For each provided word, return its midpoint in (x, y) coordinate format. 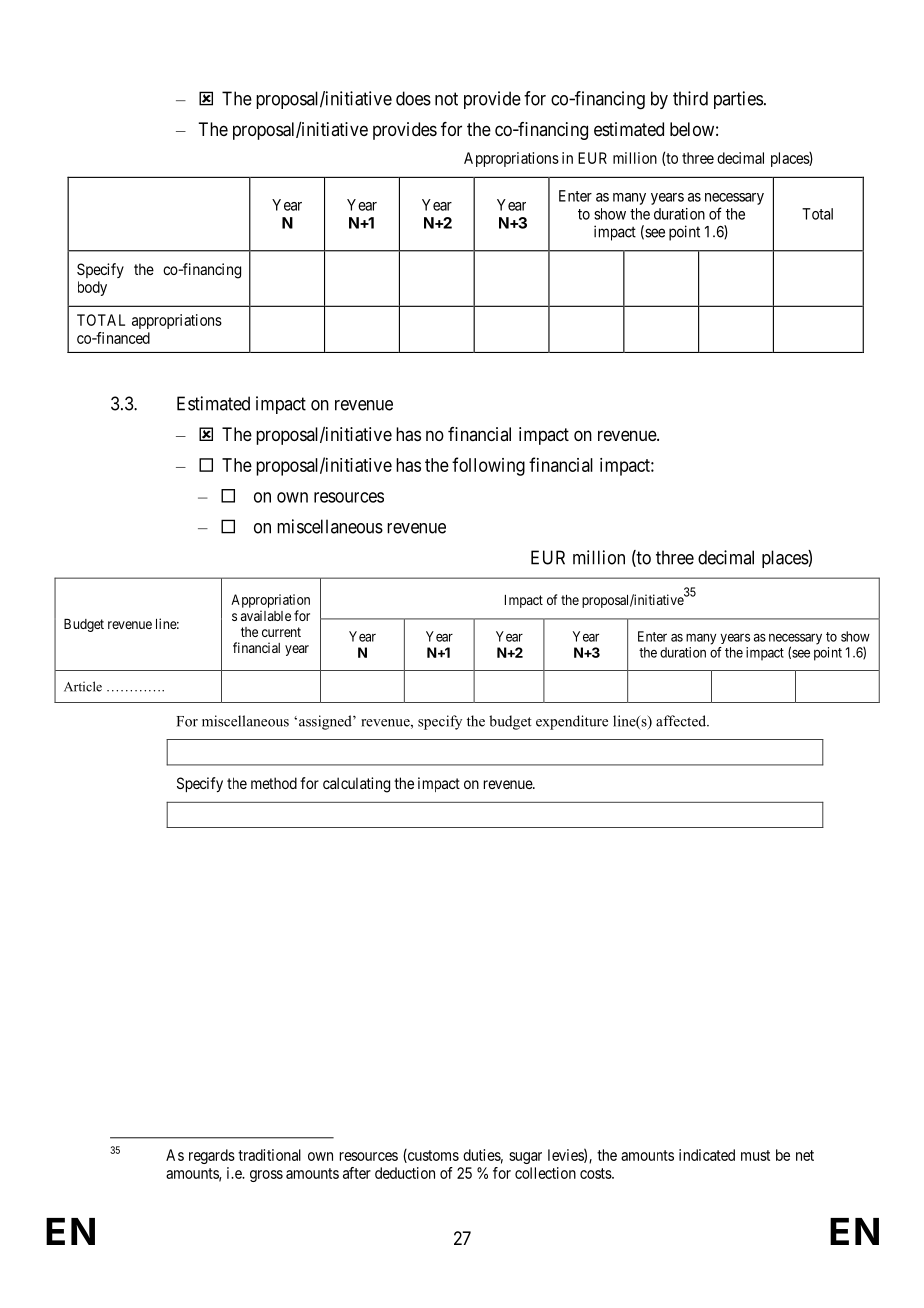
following (488, 466)
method (274, 783)
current (281, 632)
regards (212, 1156)
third (690, 98)
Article (83, 686)
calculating (356, 785)
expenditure (572, 722)
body (92, 288)
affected (682, 721)
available (266, 615)
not (446, 99)
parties (738, 100)
